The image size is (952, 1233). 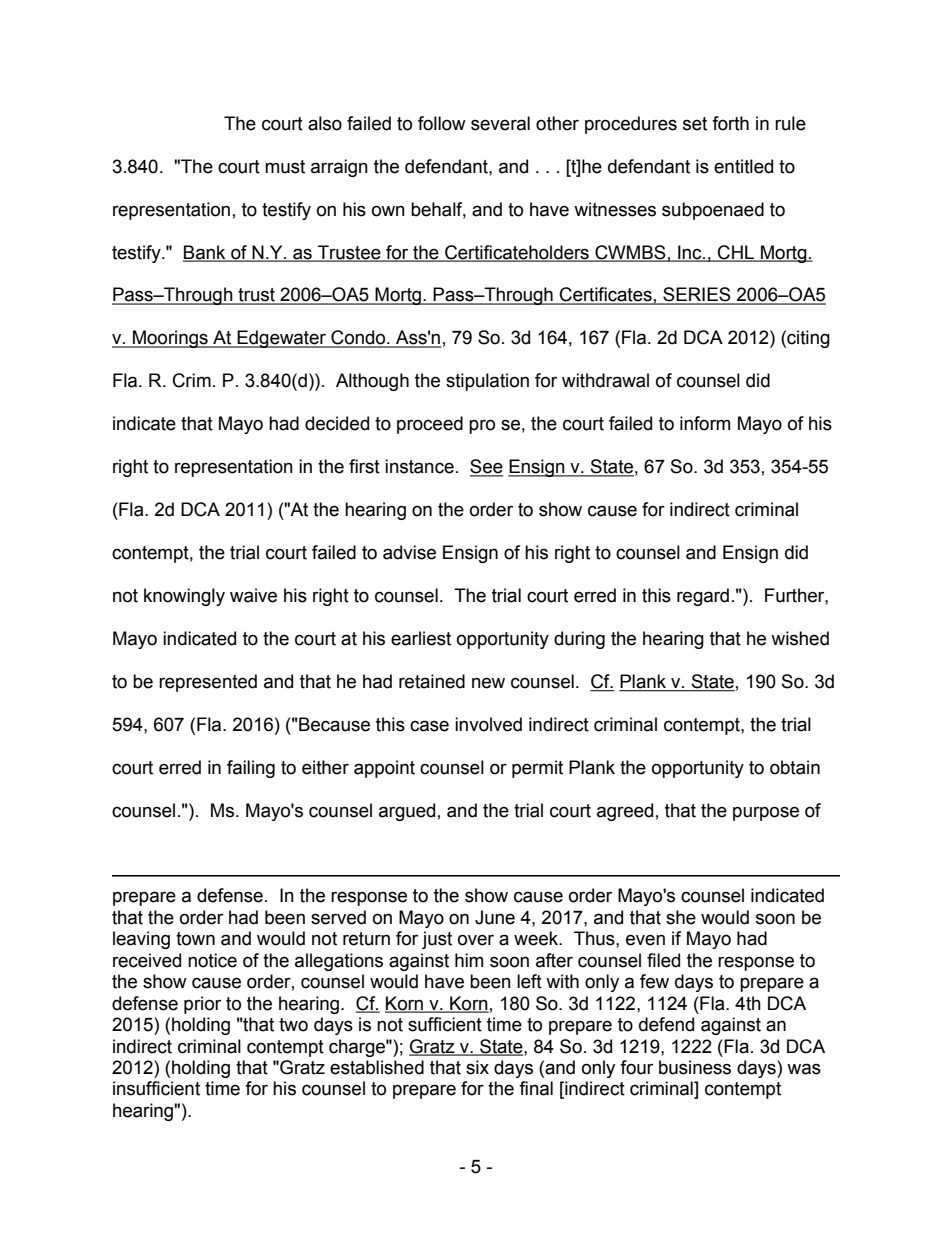 I want to click on regard, so click(x=703, y=597).
